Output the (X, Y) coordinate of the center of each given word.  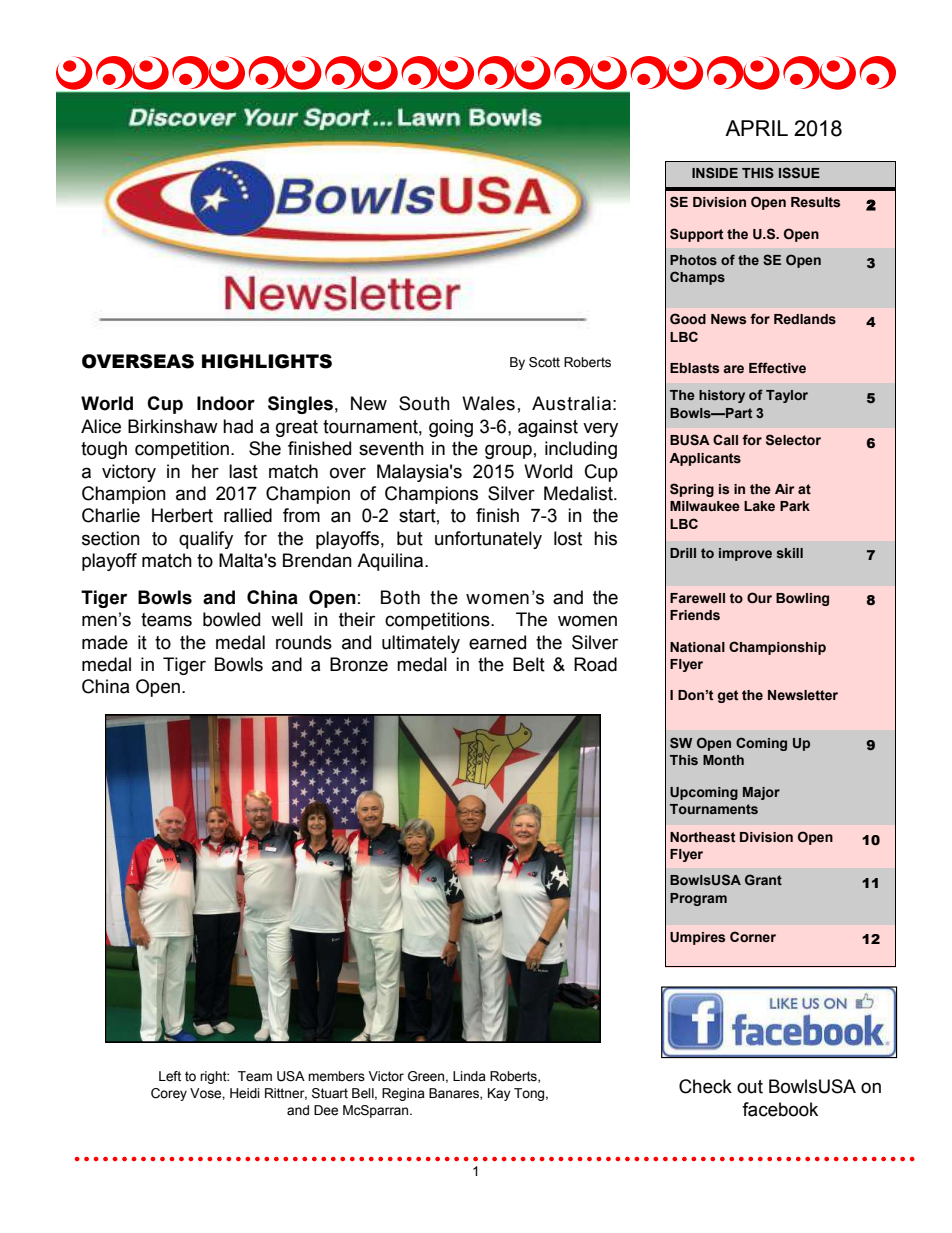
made (105, 642)
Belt (529, 664)
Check (705, 1086)
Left (170, 1076)
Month (723, 760)
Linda (469, 1076)
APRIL (756, 128)
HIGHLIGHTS (267, 361)
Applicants (705, 459)
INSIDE (715, 172)
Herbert (182, 515)
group (508, 451)
